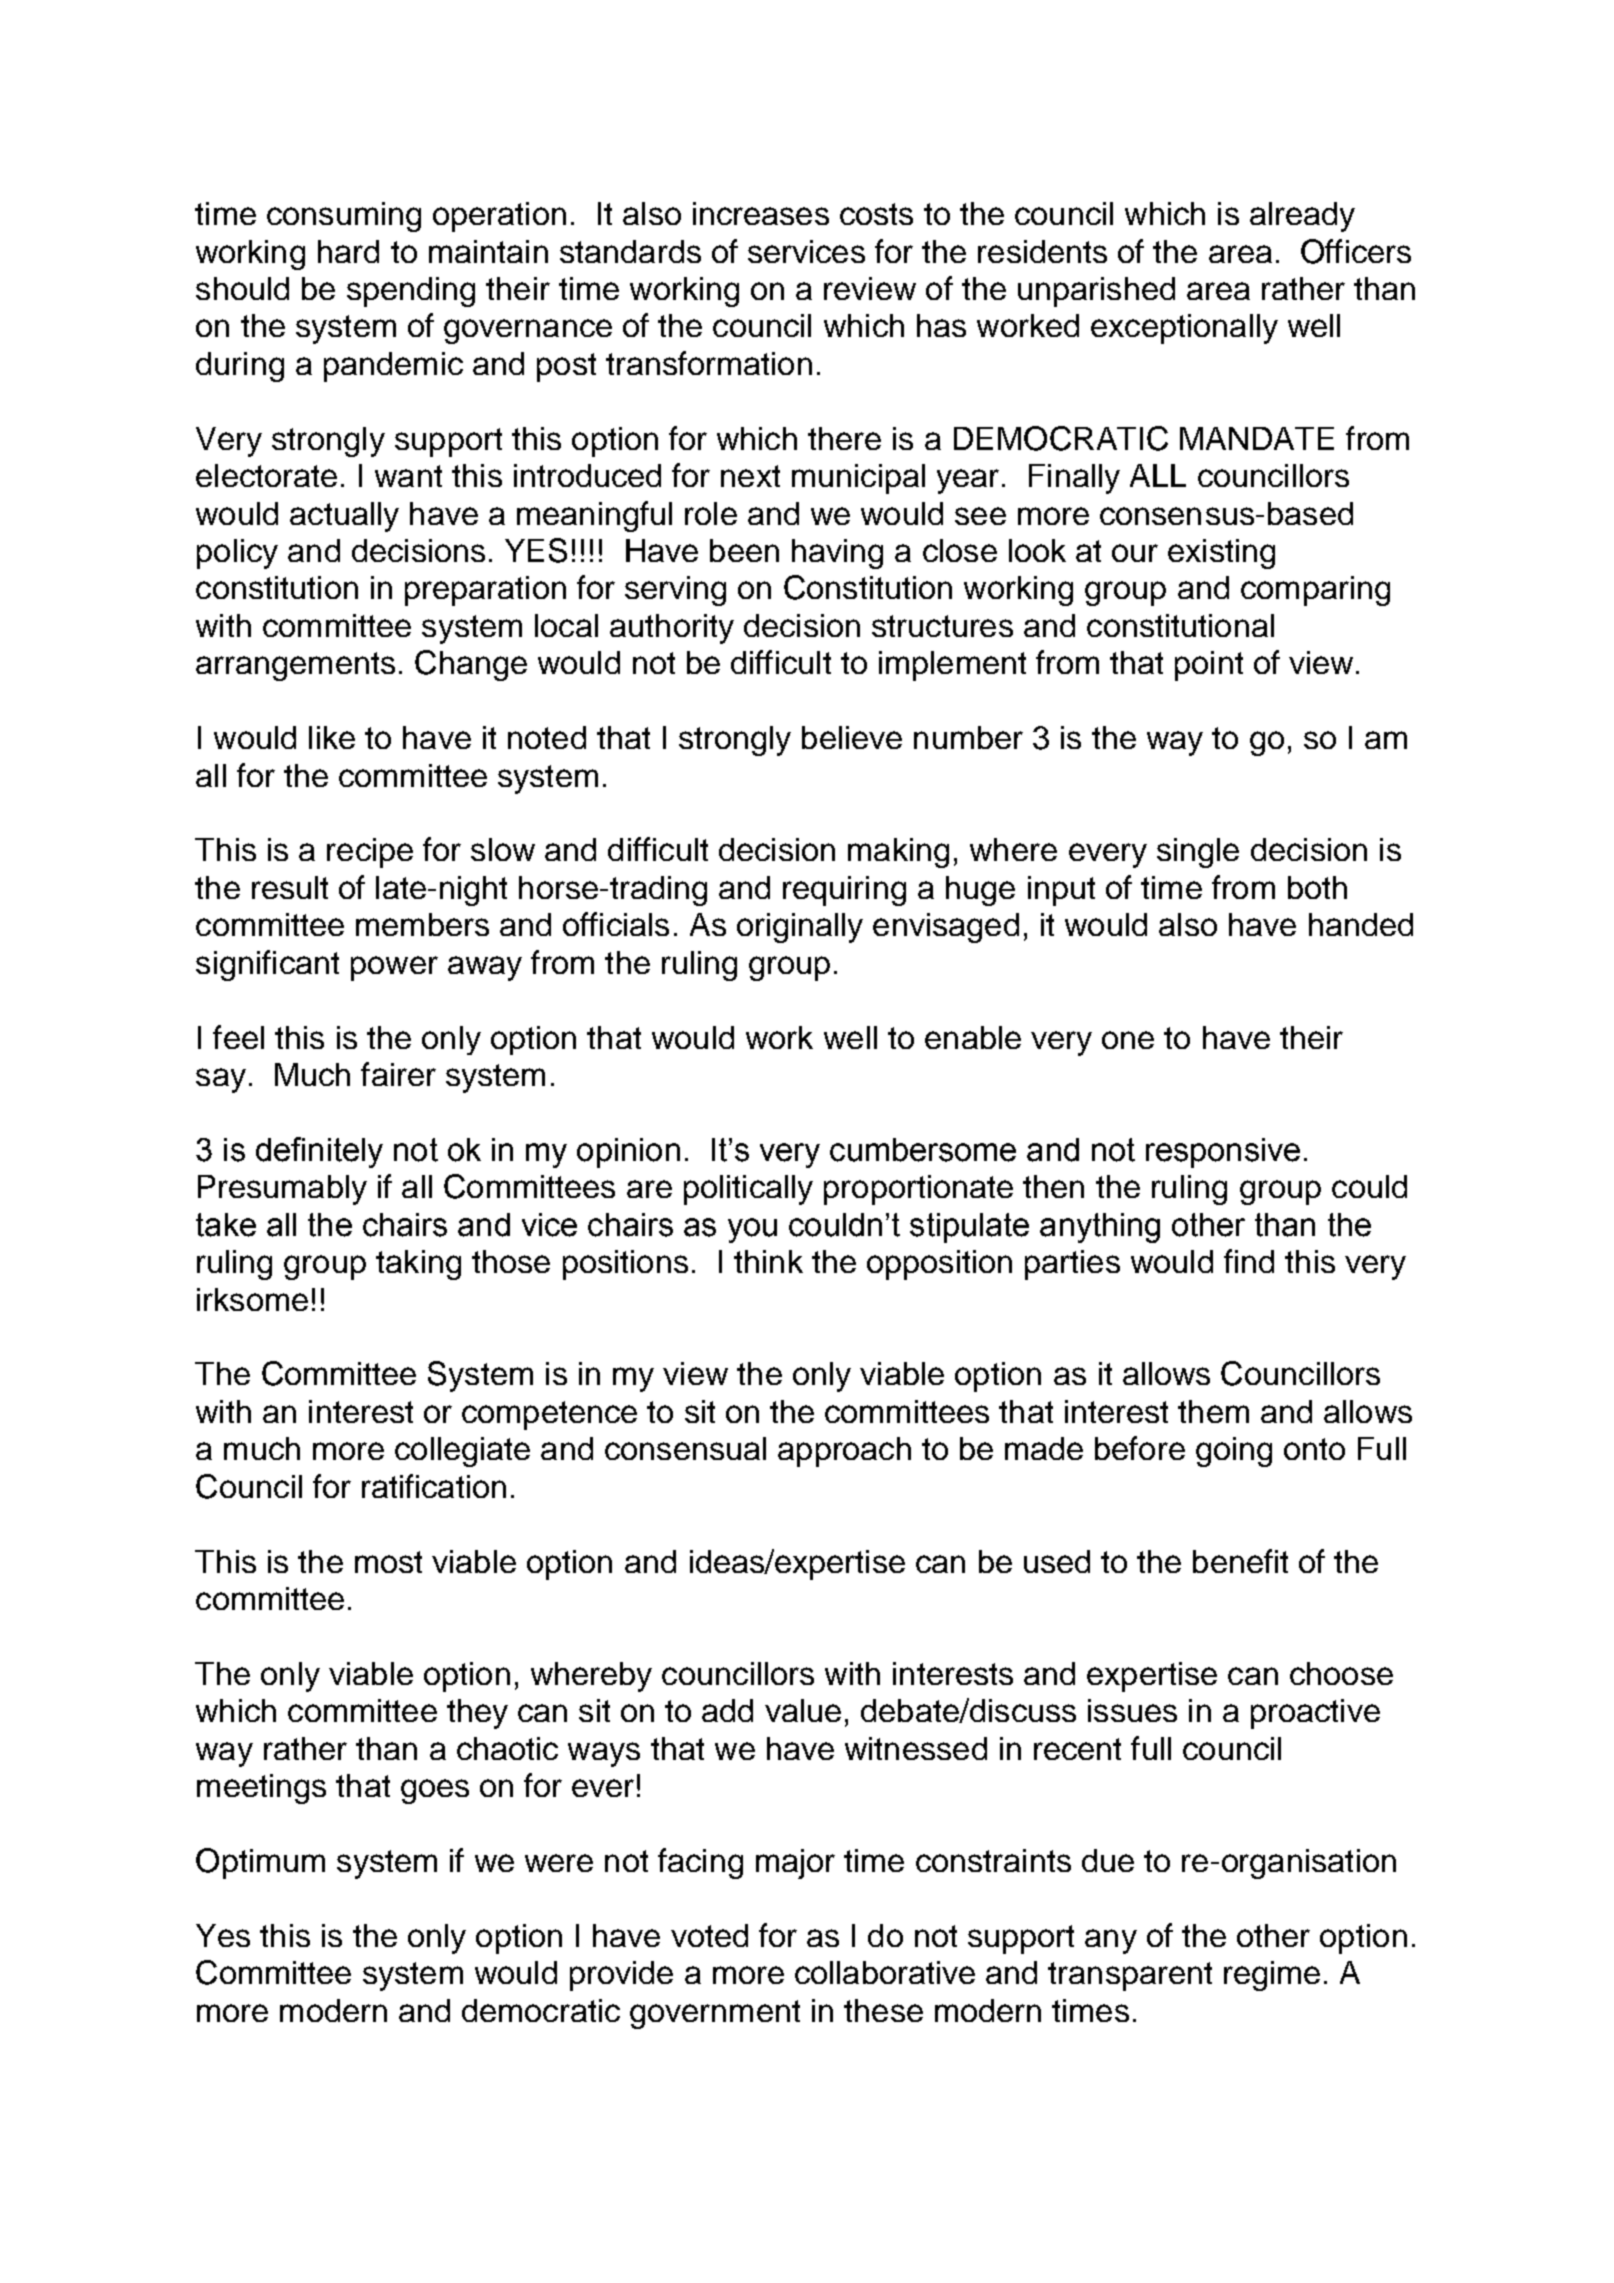 Image resolution: width=1614 pixels, height=2283 pixels. I want to click on like, so click(332, 737).
